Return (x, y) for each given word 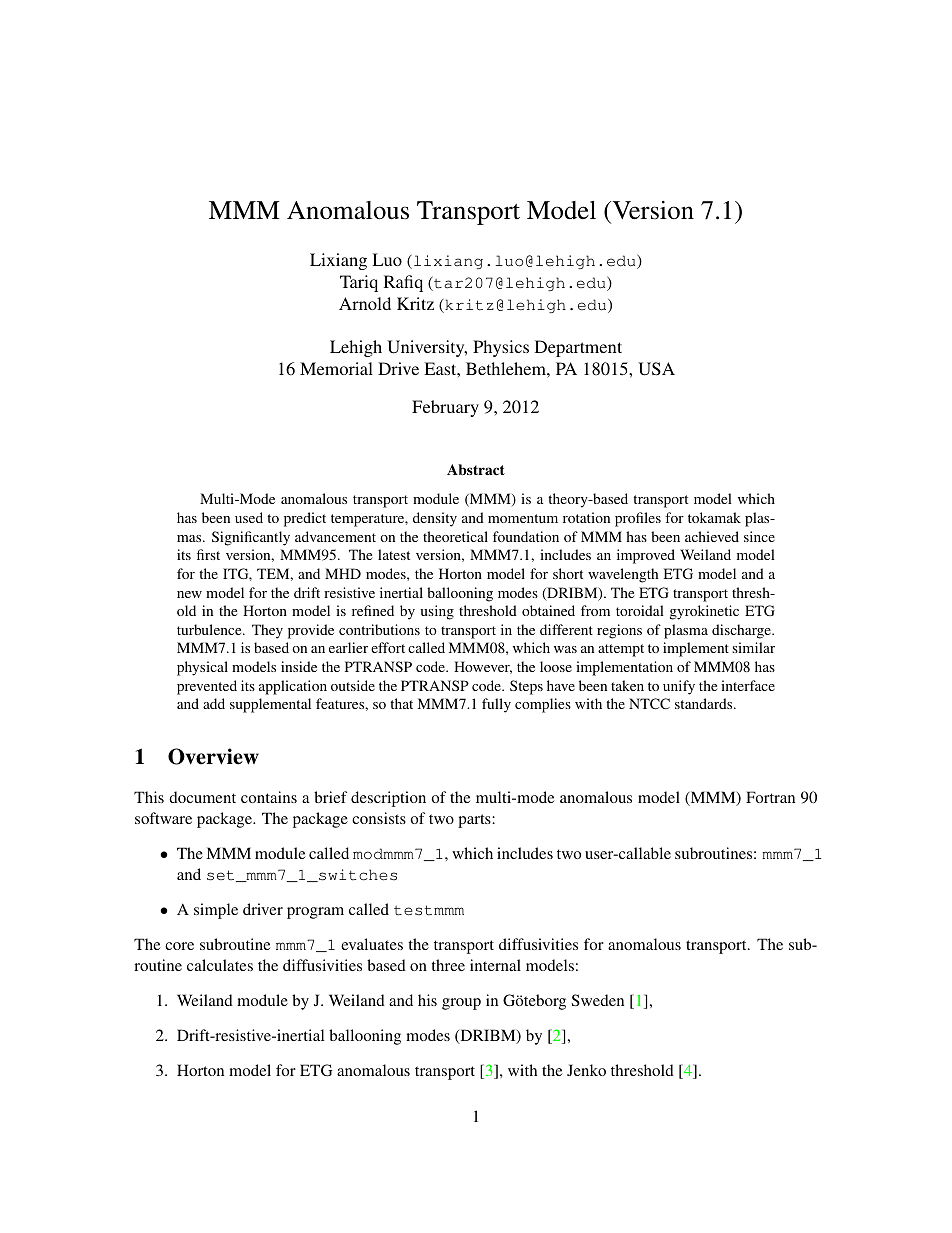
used (249, 517)
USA (656, 369)
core (179, 946)
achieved (712, 536)
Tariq (359, 283)
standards (705, 703)
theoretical (455, 536)
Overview (213, 756)
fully (496, 705)
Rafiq (403, 283)
